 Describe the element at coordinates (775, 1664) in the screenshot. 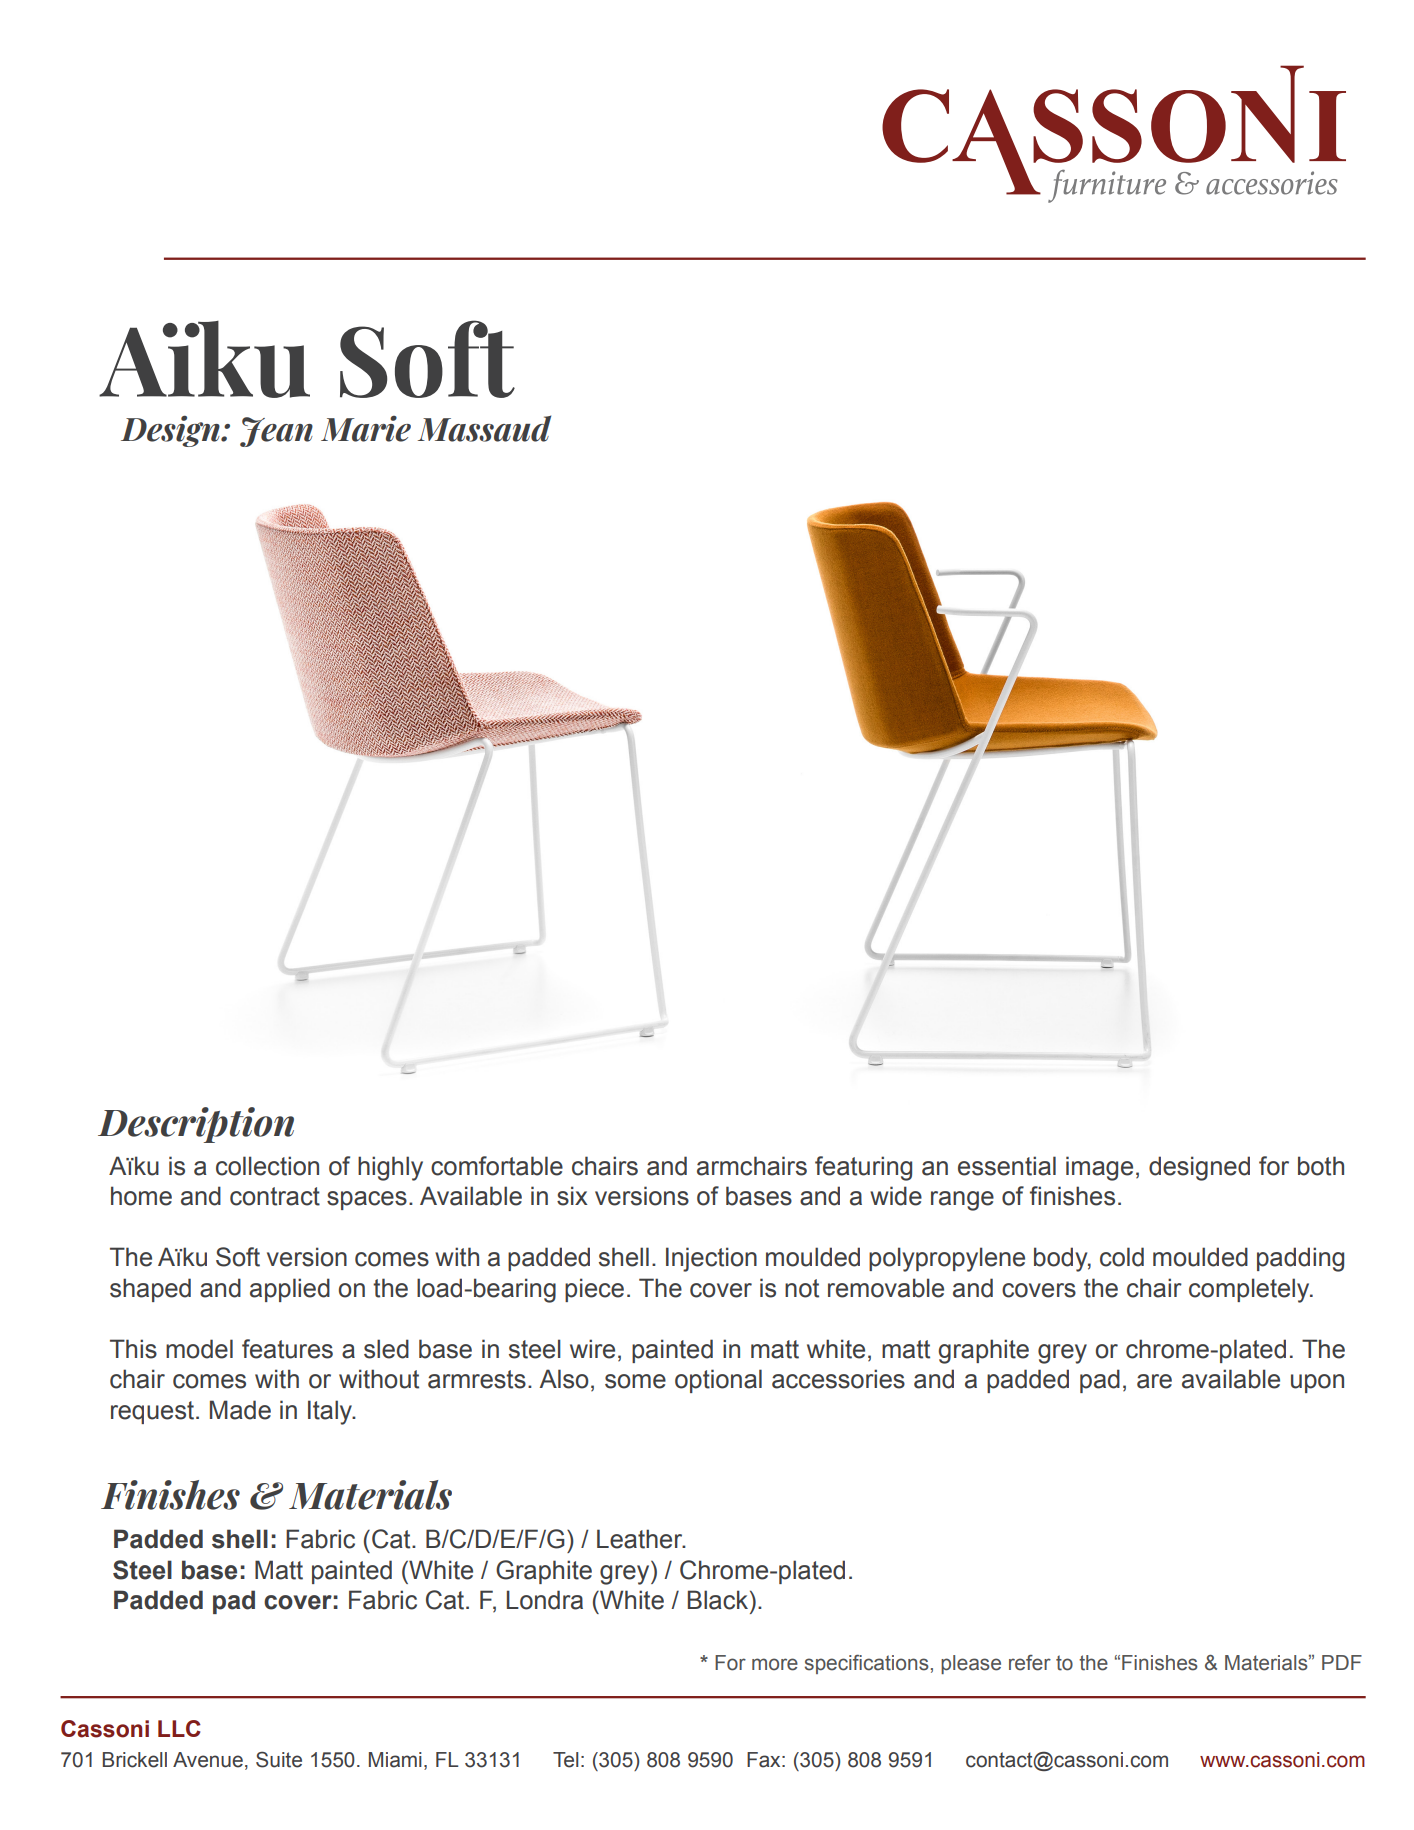

I see `more` at that location.
